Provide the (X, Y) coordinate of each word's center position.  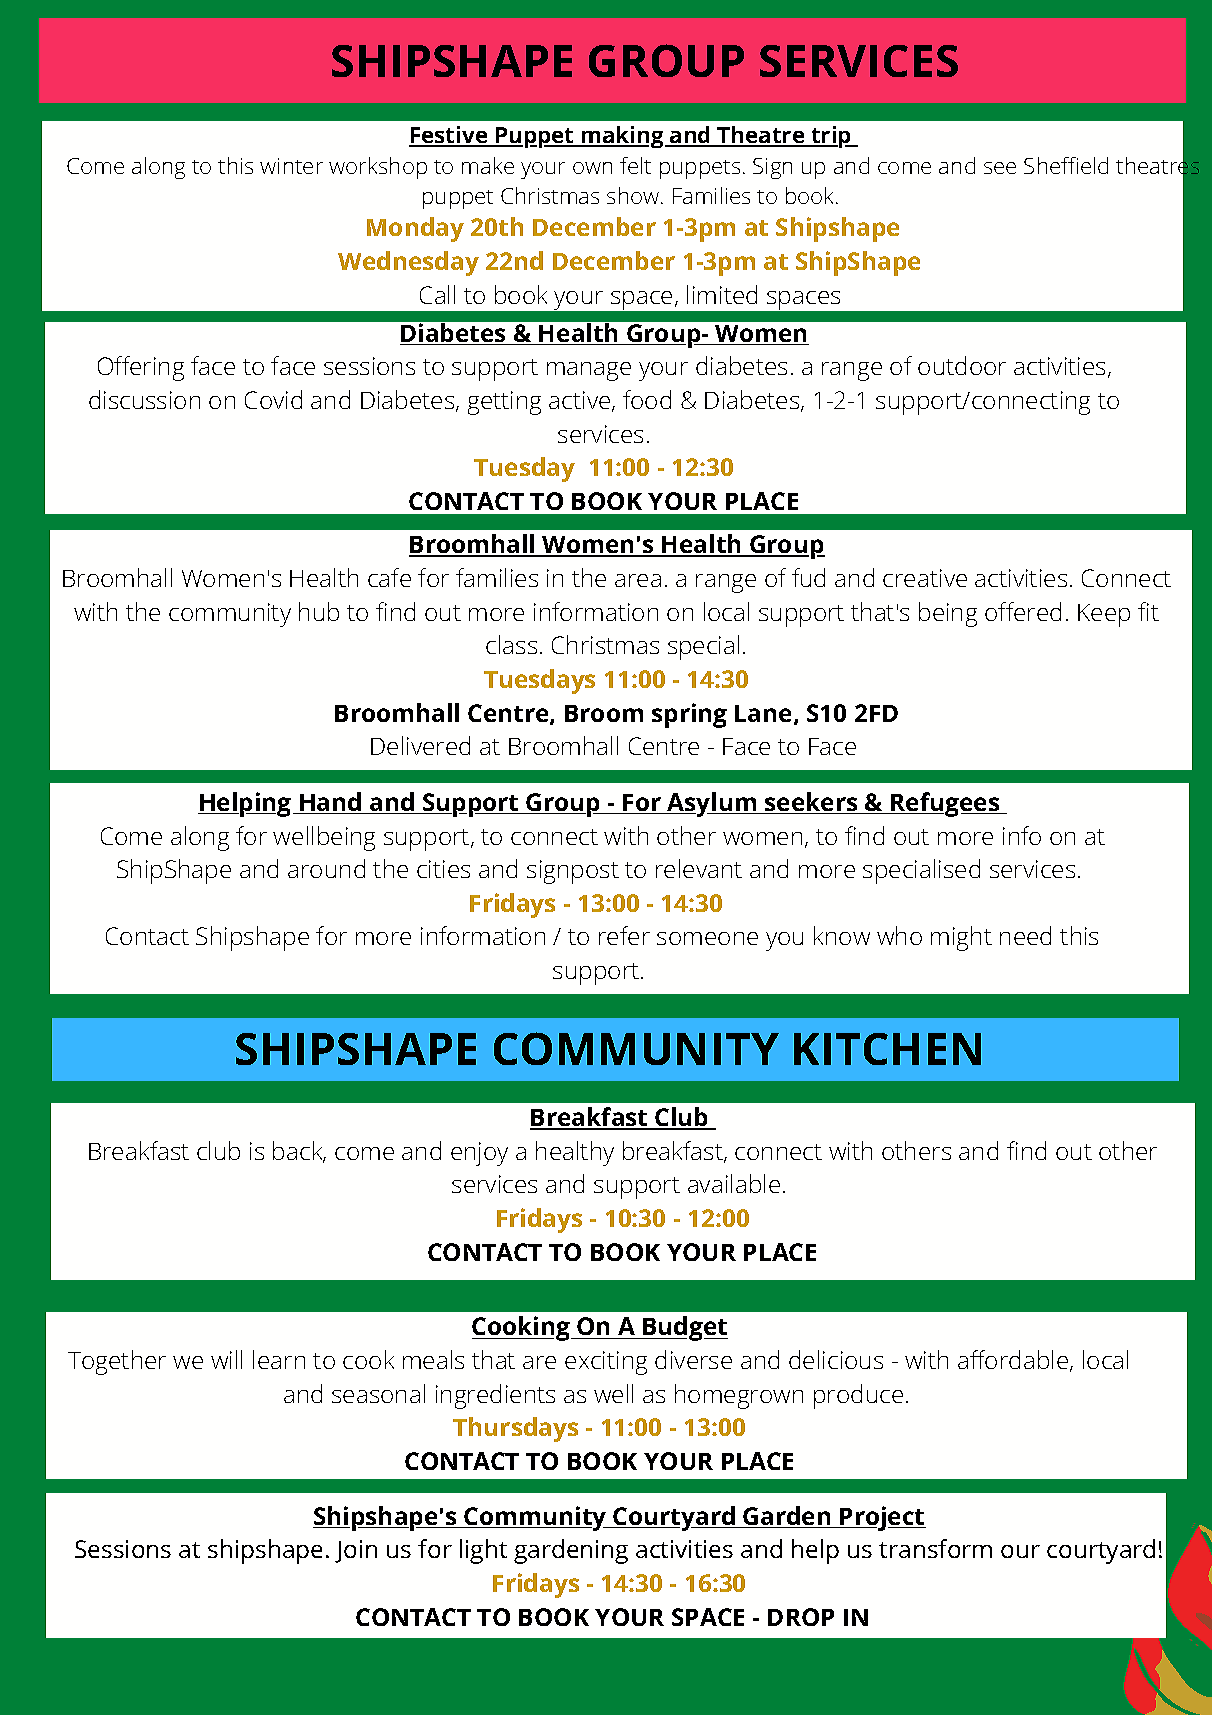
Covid (273, 399)
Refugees (945, 804)
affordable (1013, 1359)
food (647, 399)
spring (689, 715)
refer (624, 935)
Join (356, 1551)
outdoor (962, 365)
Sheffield (1066, 165)
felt (635, 165)
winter (291, 166)
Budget (684, 1328)
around (326, 868)
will (226, 1359)
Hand (331, 803)
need (1025, 935)
